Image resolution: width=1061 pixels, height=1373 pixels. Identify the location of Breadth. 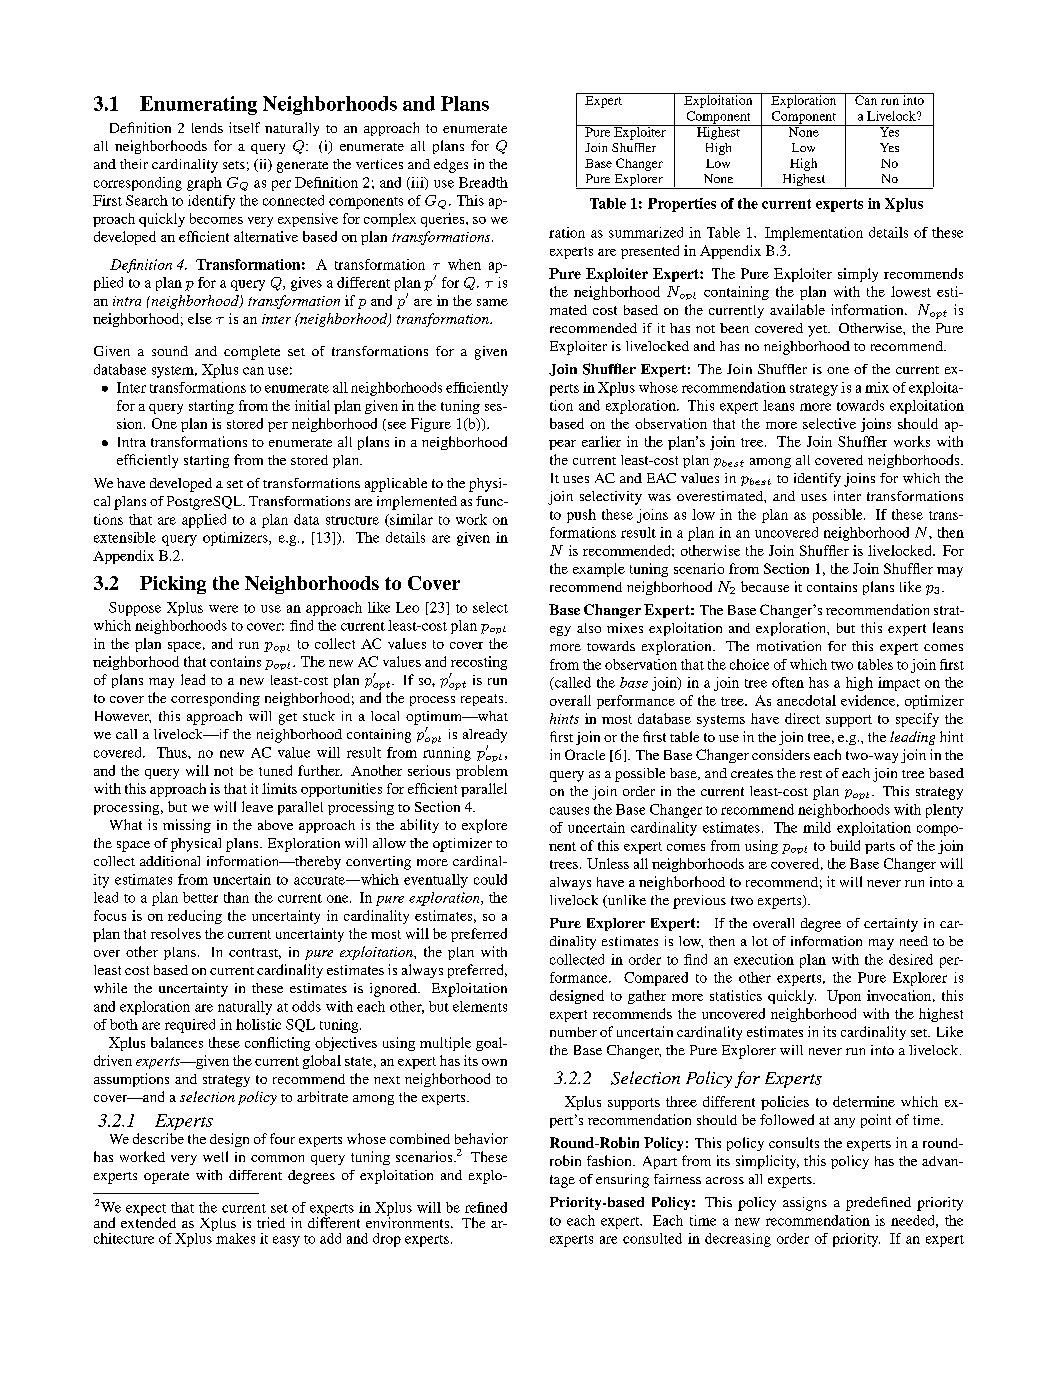
(483, 182).
